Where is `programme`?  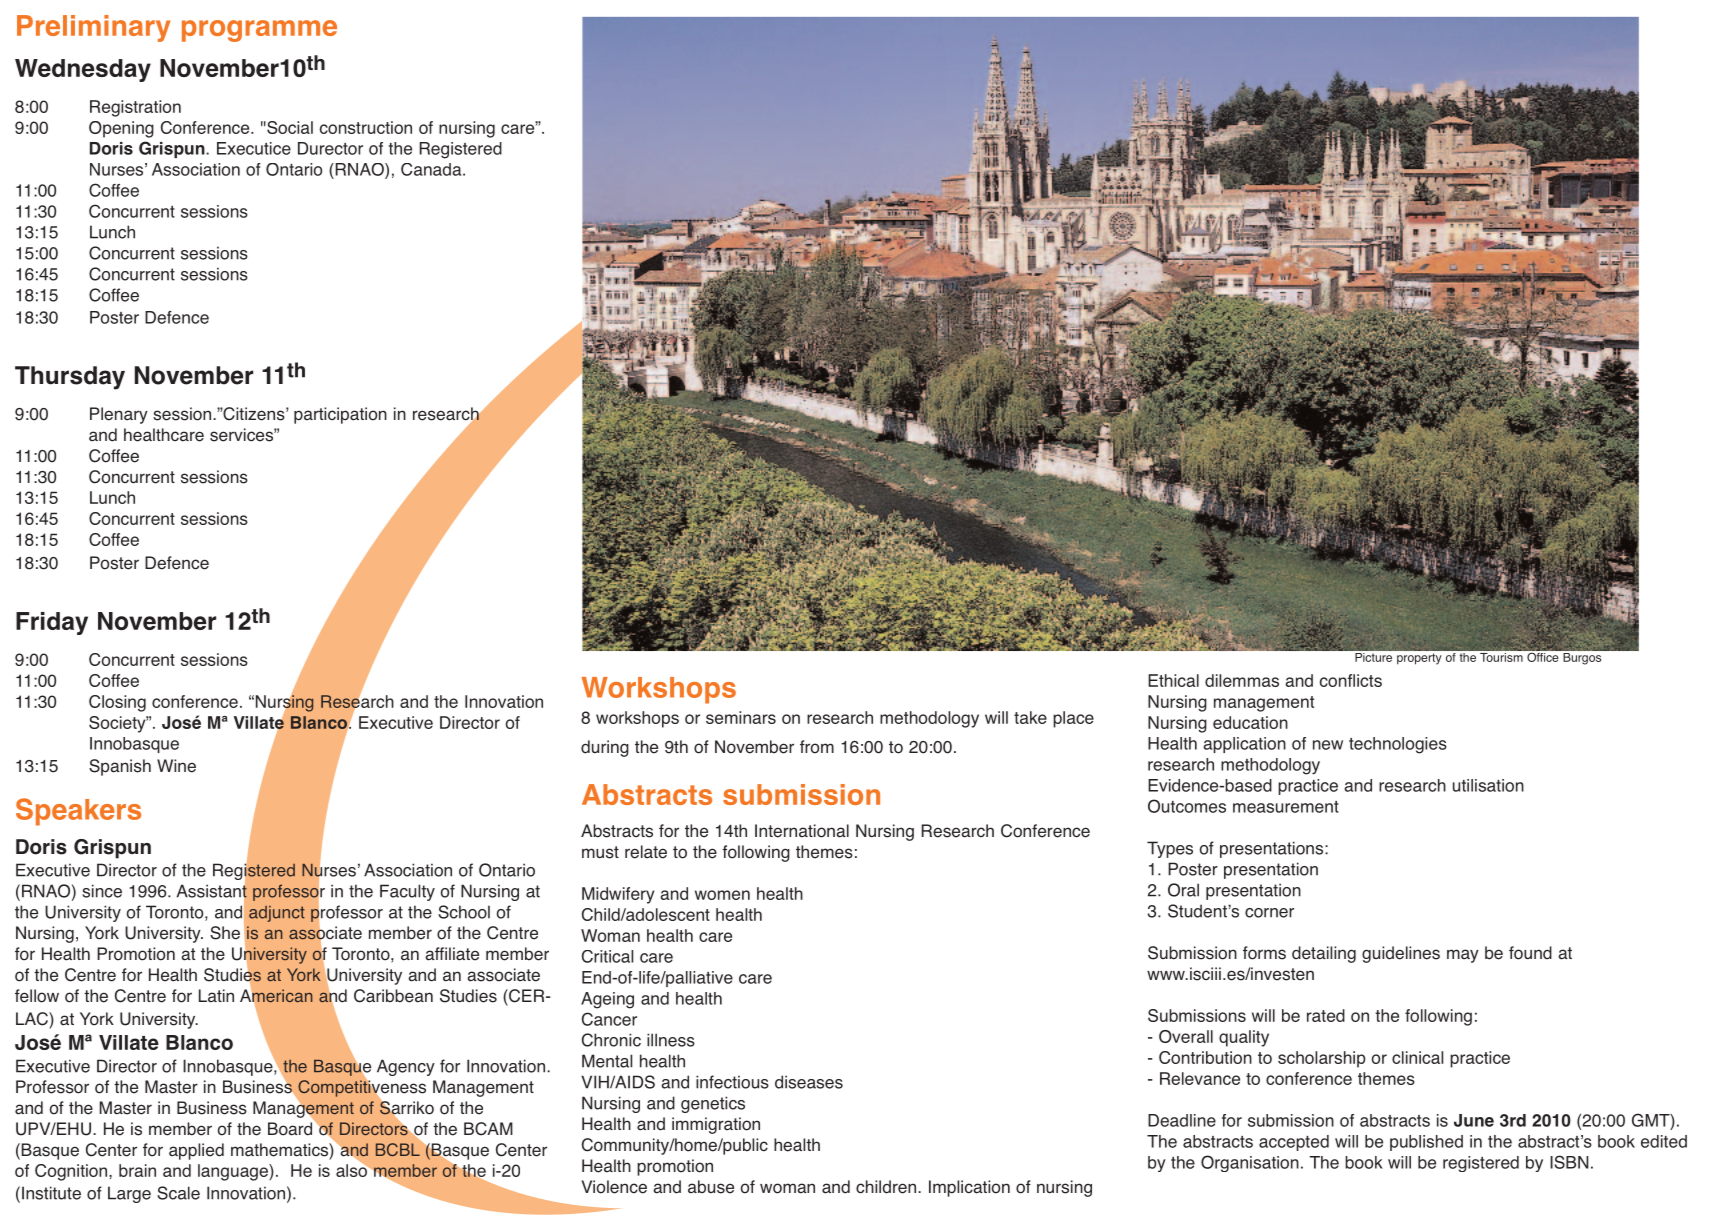 programme is located at coordinates (259, 31).
